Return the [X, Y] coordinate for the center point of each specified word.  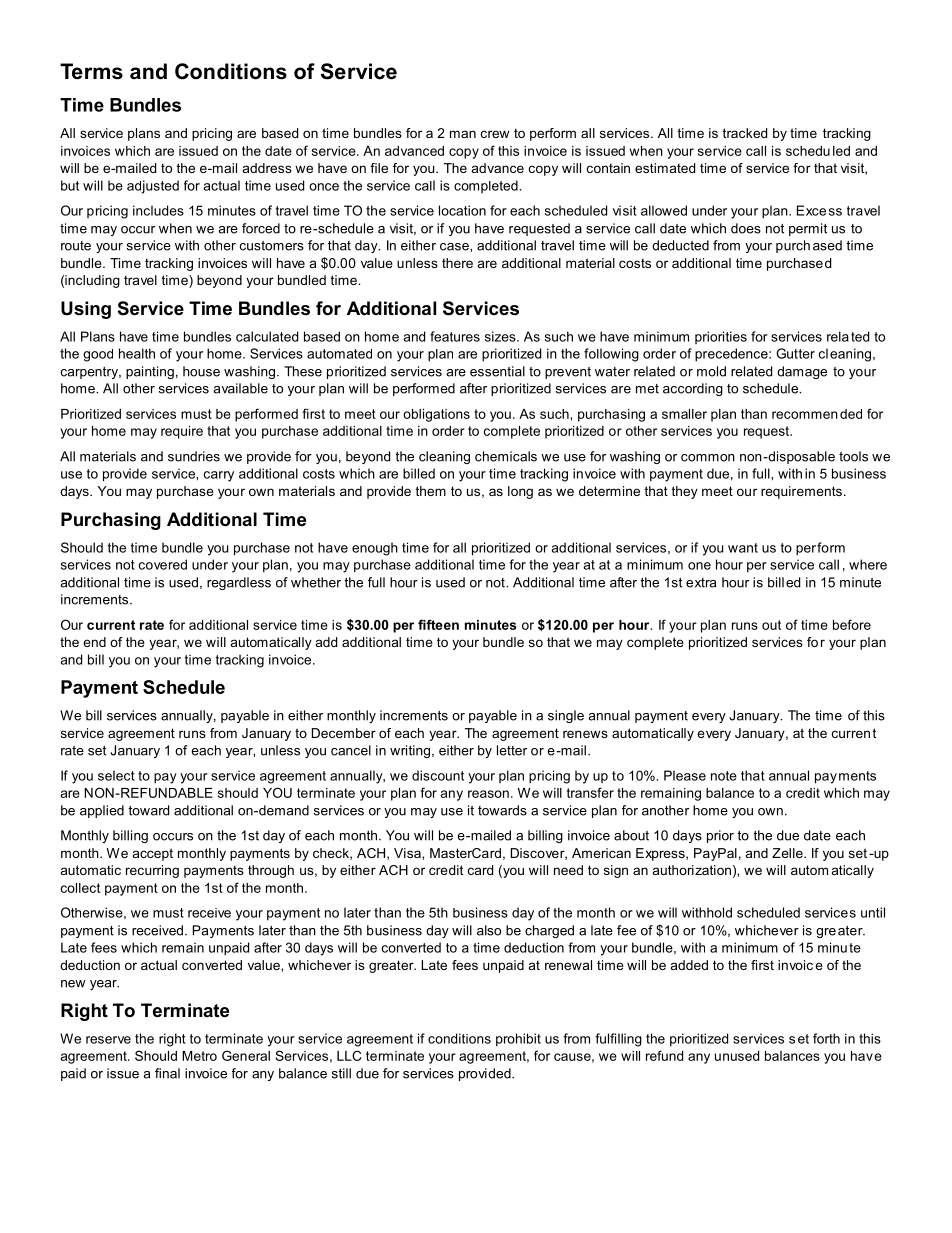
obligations [436, 415]
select [116, 775]
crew [495, 134]
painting [150, 372]
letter [512, 750]
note [724, 776]
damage [802, 372]
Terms [91, 71]
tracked [744, 133]
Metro [199, 1056]
